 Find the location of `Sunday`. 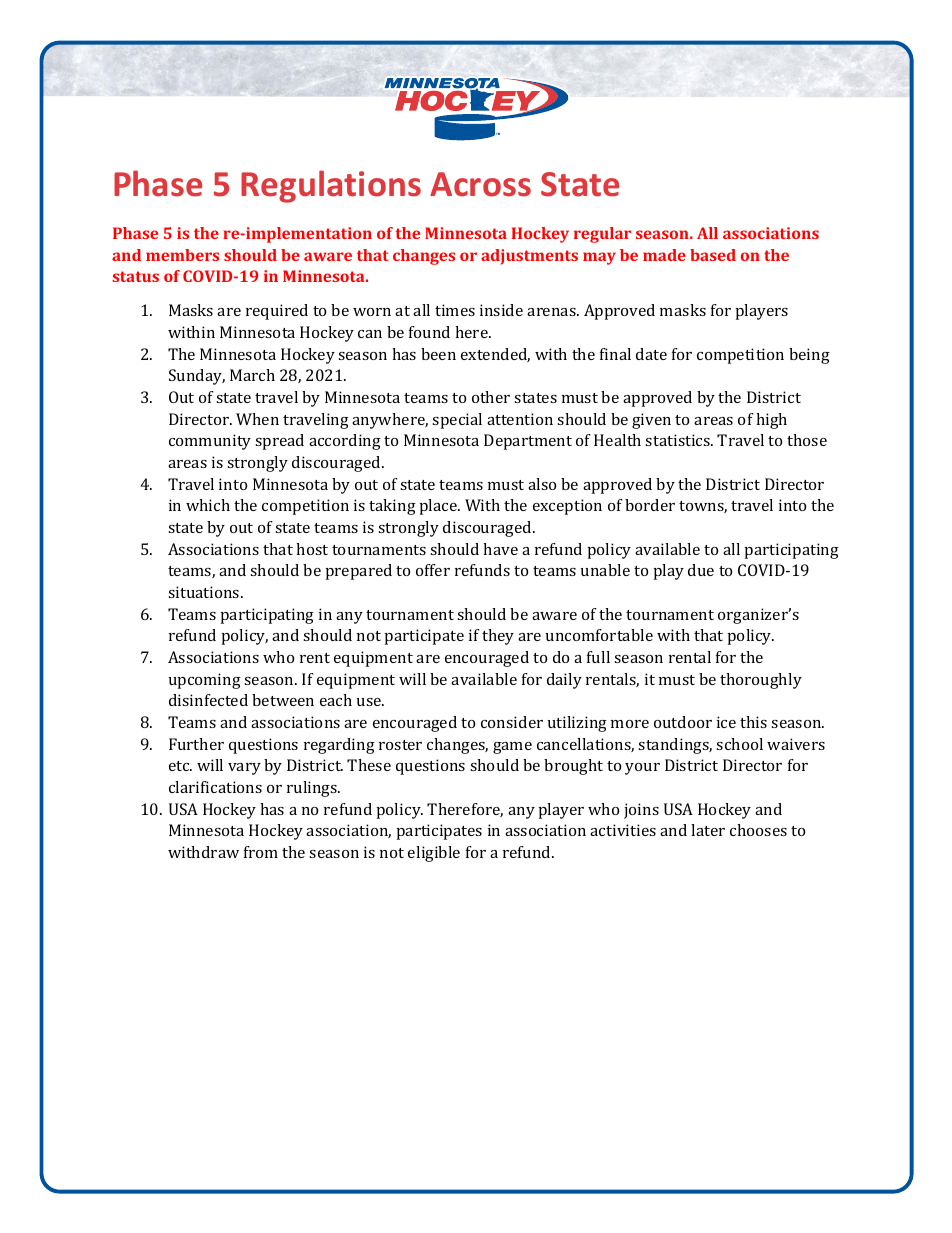

Sunday is located at coordinates (197, 377).
